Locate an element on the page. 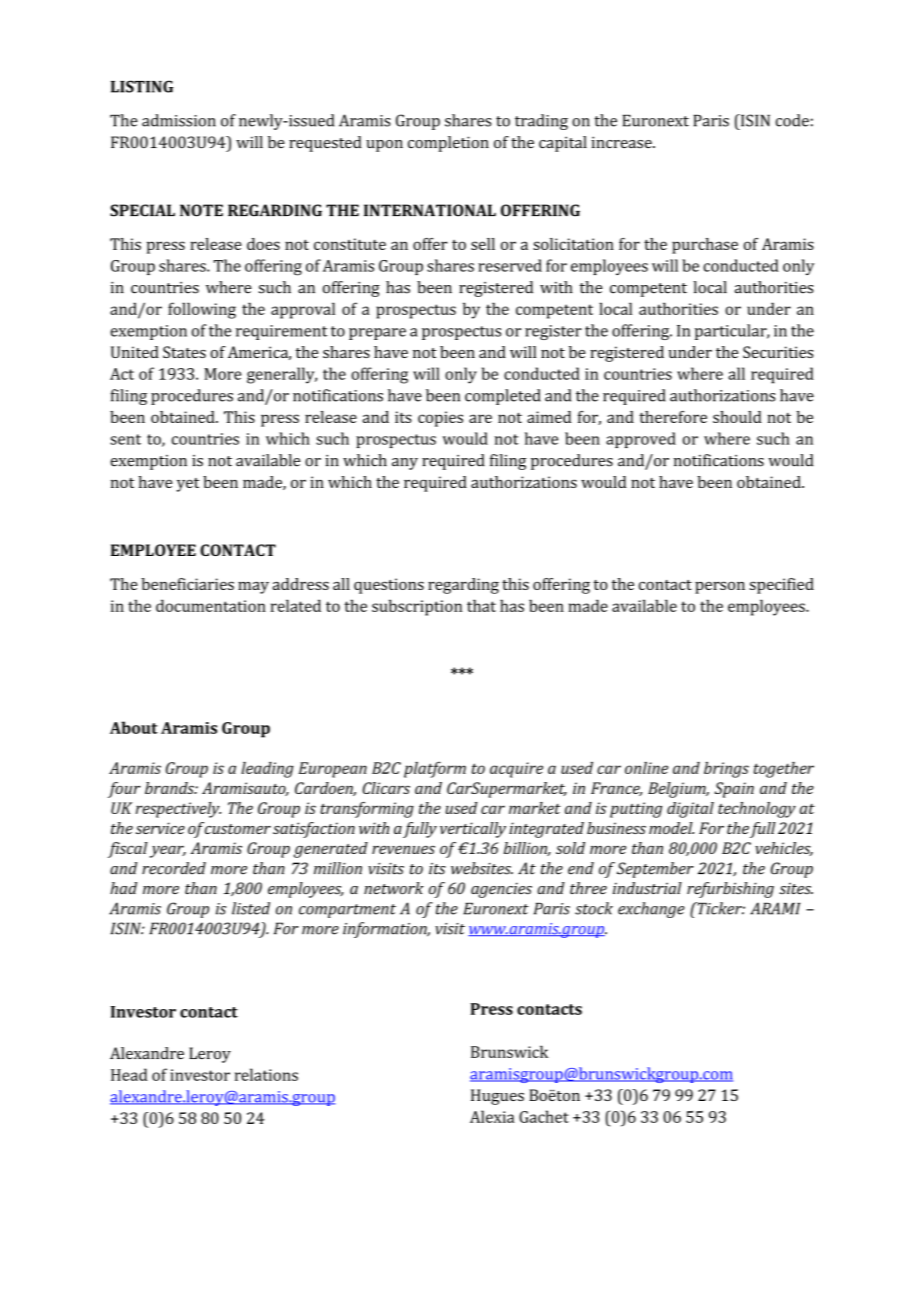 The height and width of the page is (1308, 924). Hugues is located at coordinates (497, 1097).
